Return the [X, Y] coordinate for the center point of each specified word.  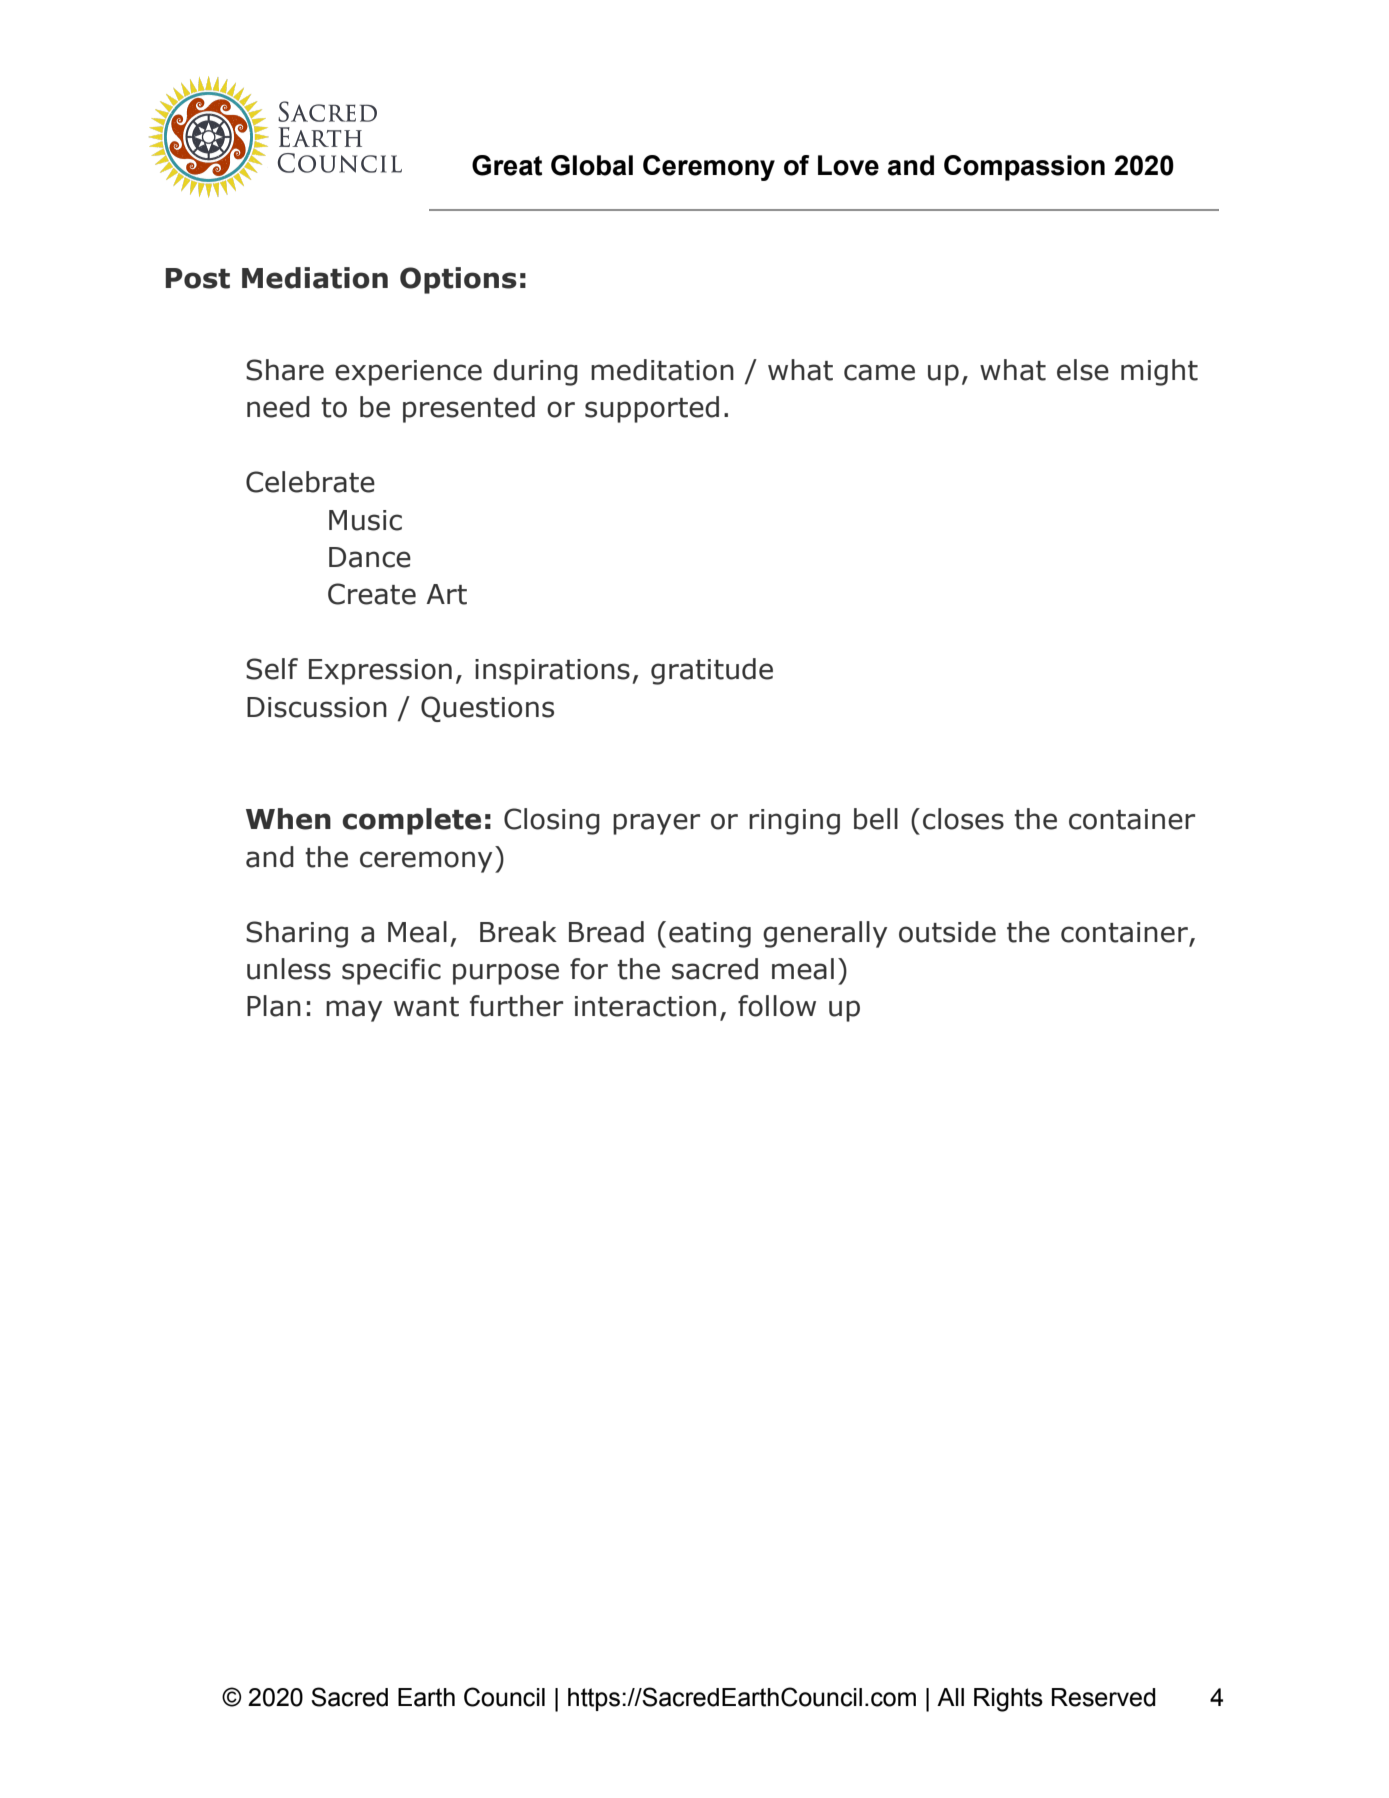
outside [947, 932]
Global [592, 165]
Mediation [315, 278]
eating [710, 935]
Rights [1008, 1700]
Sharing [297, 934]
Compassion [1024, 168]
